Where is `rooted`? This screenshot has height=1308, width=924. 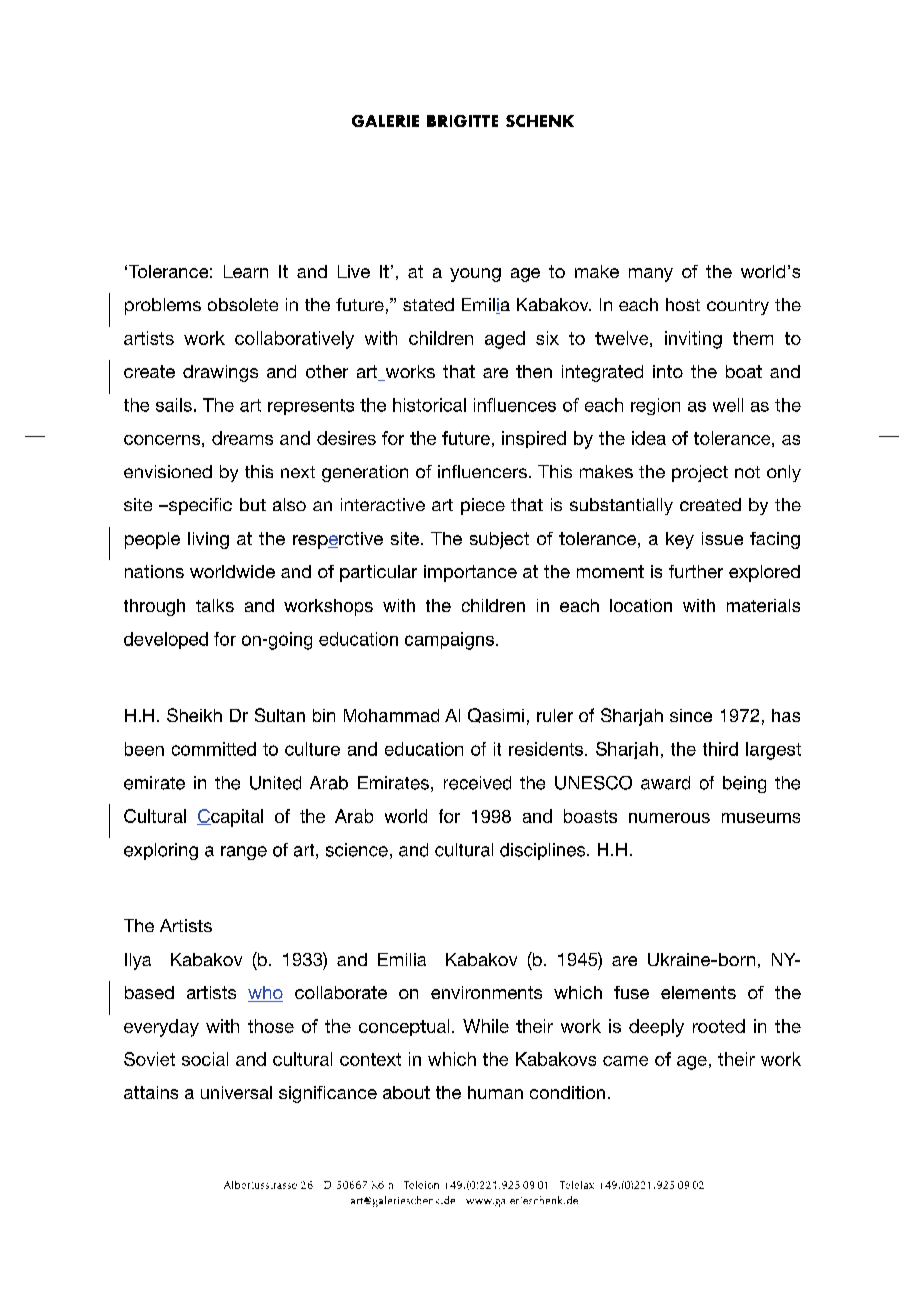
rooted is located at coordinates (719, 1026).
